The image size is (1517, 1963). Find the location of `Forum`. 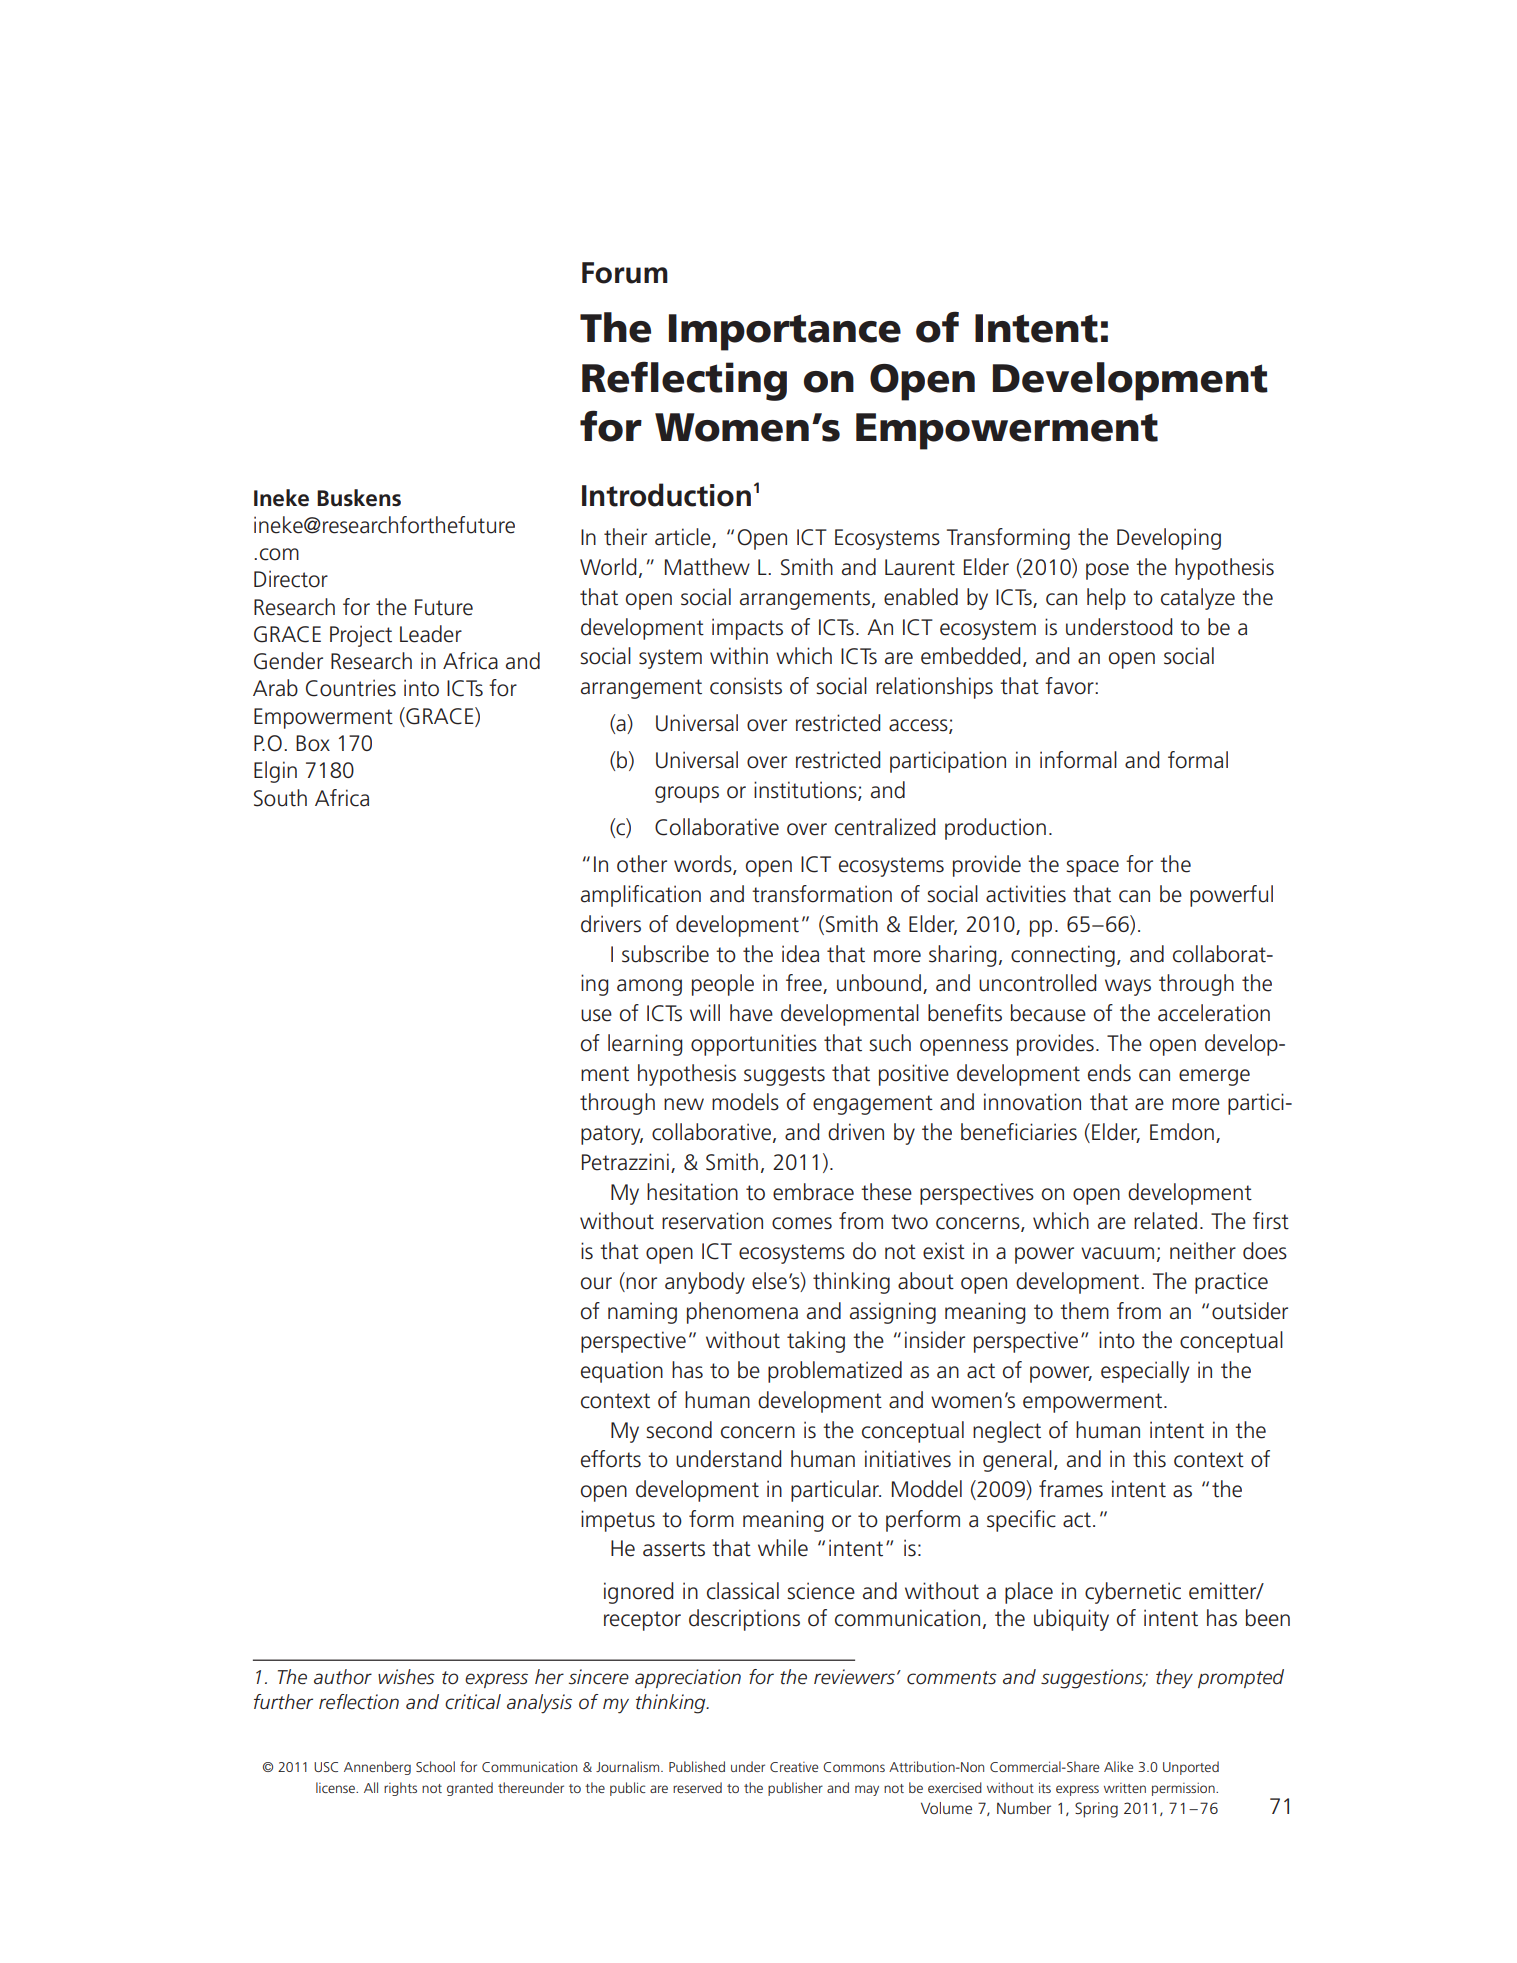

Forum is located at coordinates (625, 273).
